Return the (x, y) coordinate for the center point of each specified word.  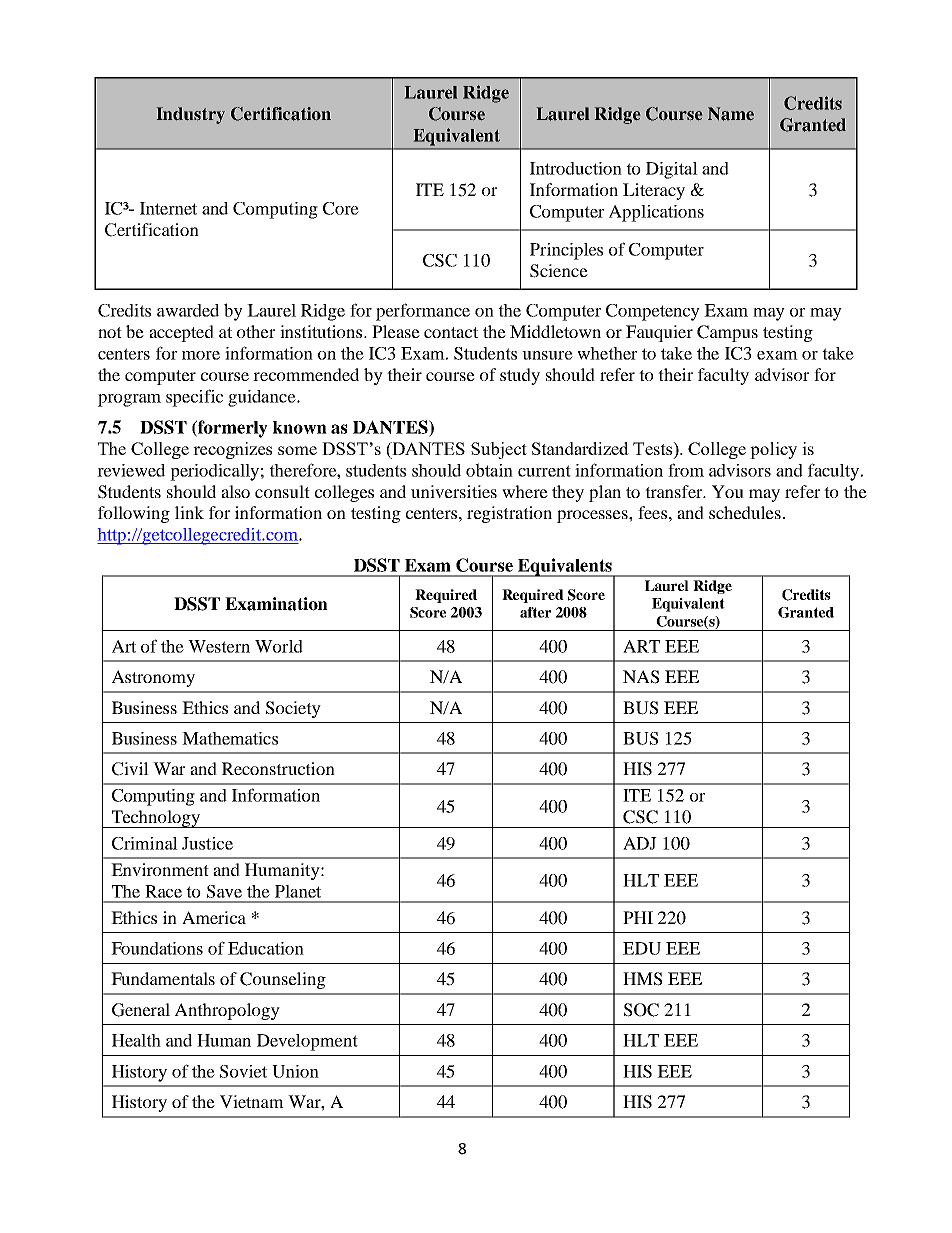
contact (451, 332)
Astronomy (153, 678)
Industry (191, 115)
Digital (672, 170)
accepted (181, 333)
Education (266, 948)
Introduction (576, 168)
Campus (727, 333)
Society (293, 709)
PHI (638, 917)
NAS (641, 677)
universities (454, 491)
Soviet (243, 1071)
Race (163, 891)
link (189, 512)
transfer (675, 491)
